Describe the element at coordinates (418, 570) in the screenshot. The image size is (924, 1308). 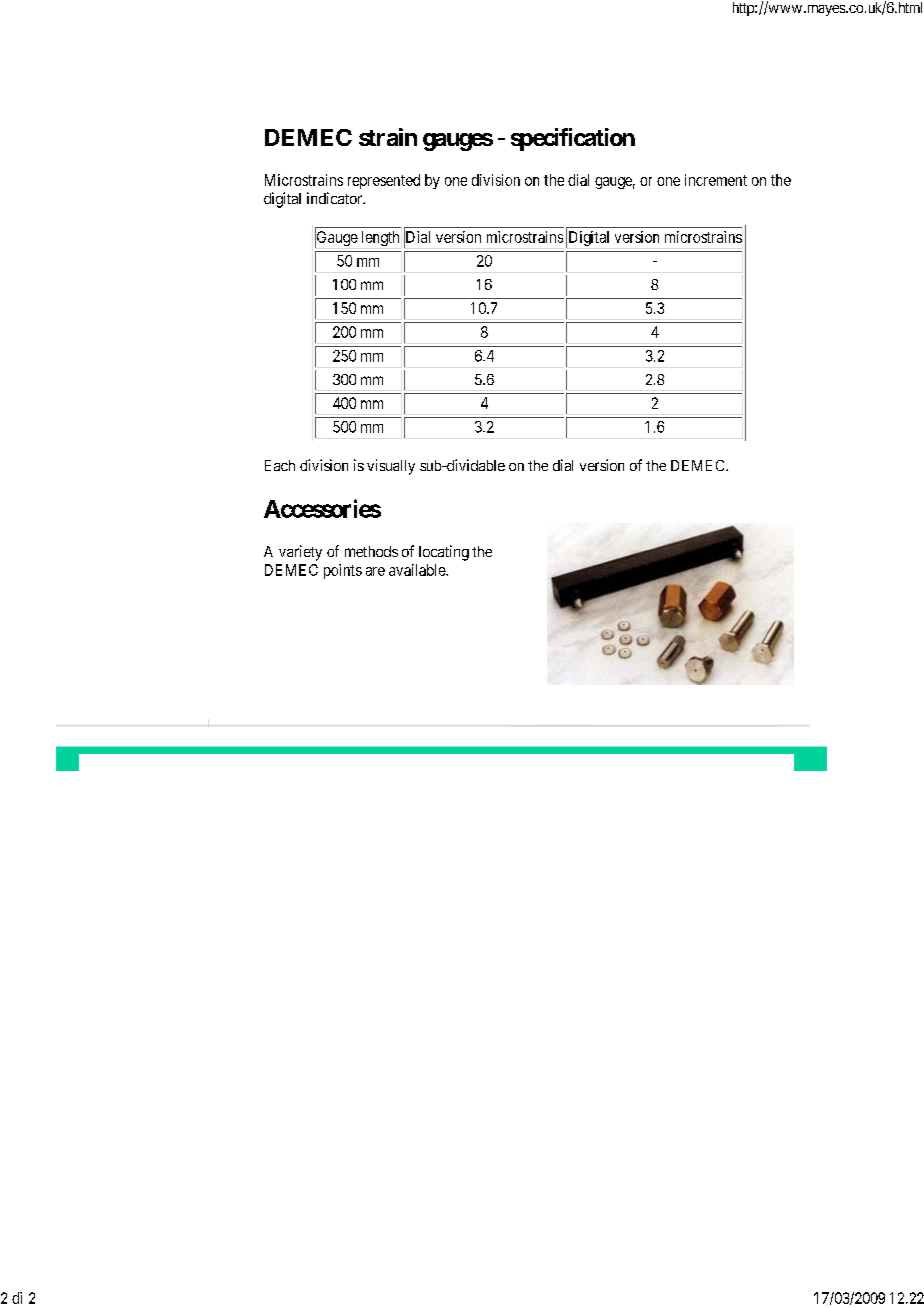
I see `available` at that location.
